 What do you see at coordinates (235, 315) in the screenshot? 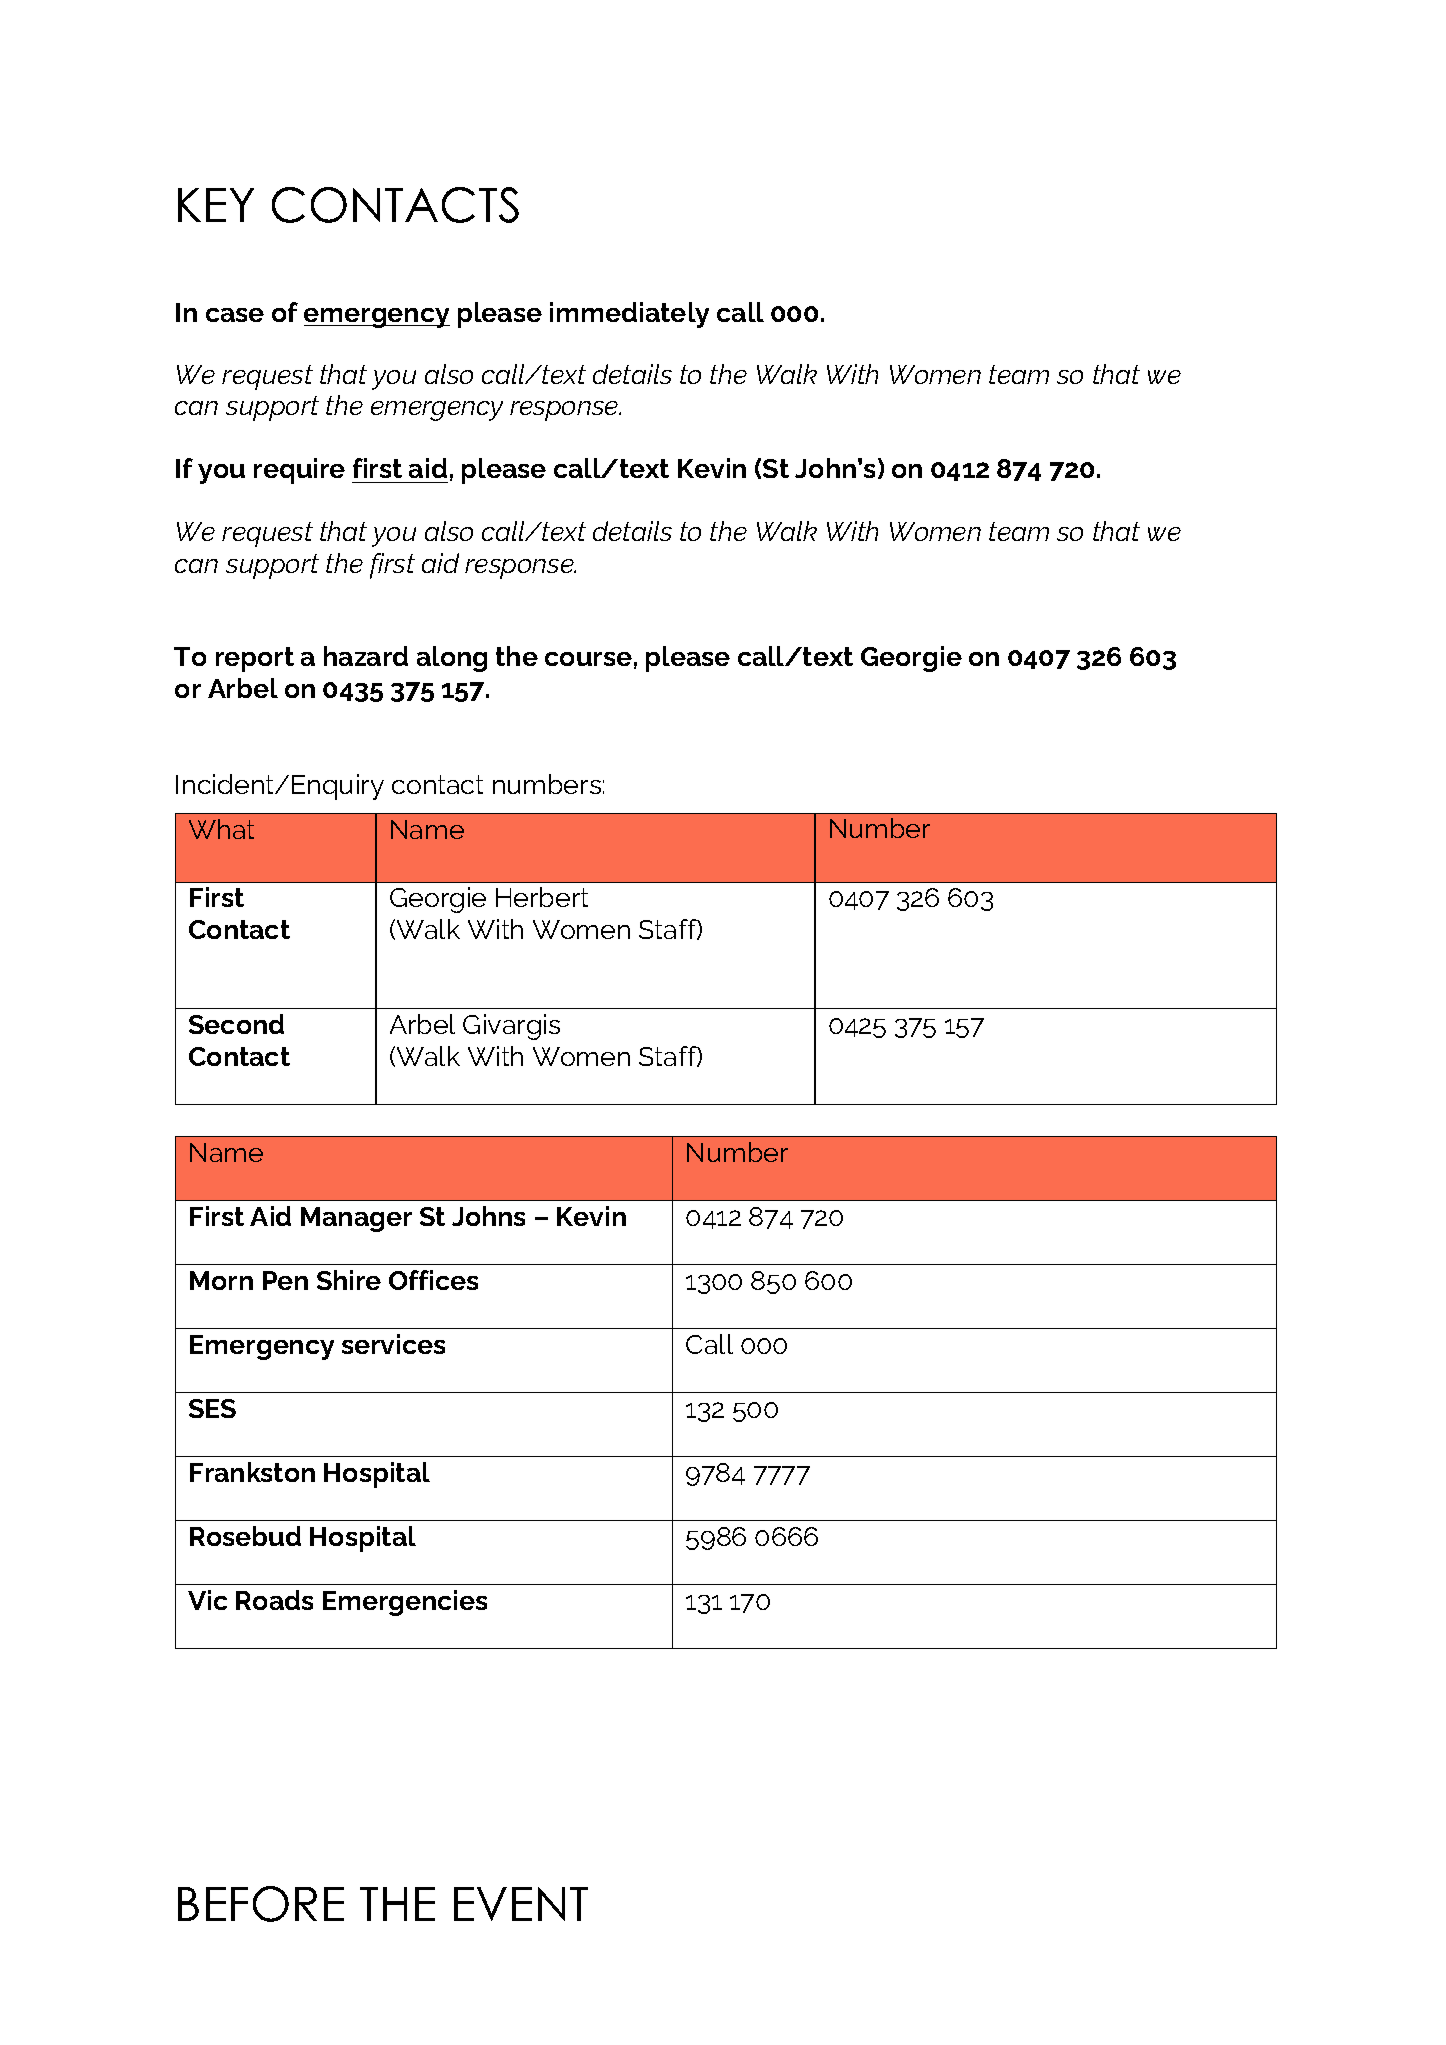
I see `case` at bounding box center [235, 315].
